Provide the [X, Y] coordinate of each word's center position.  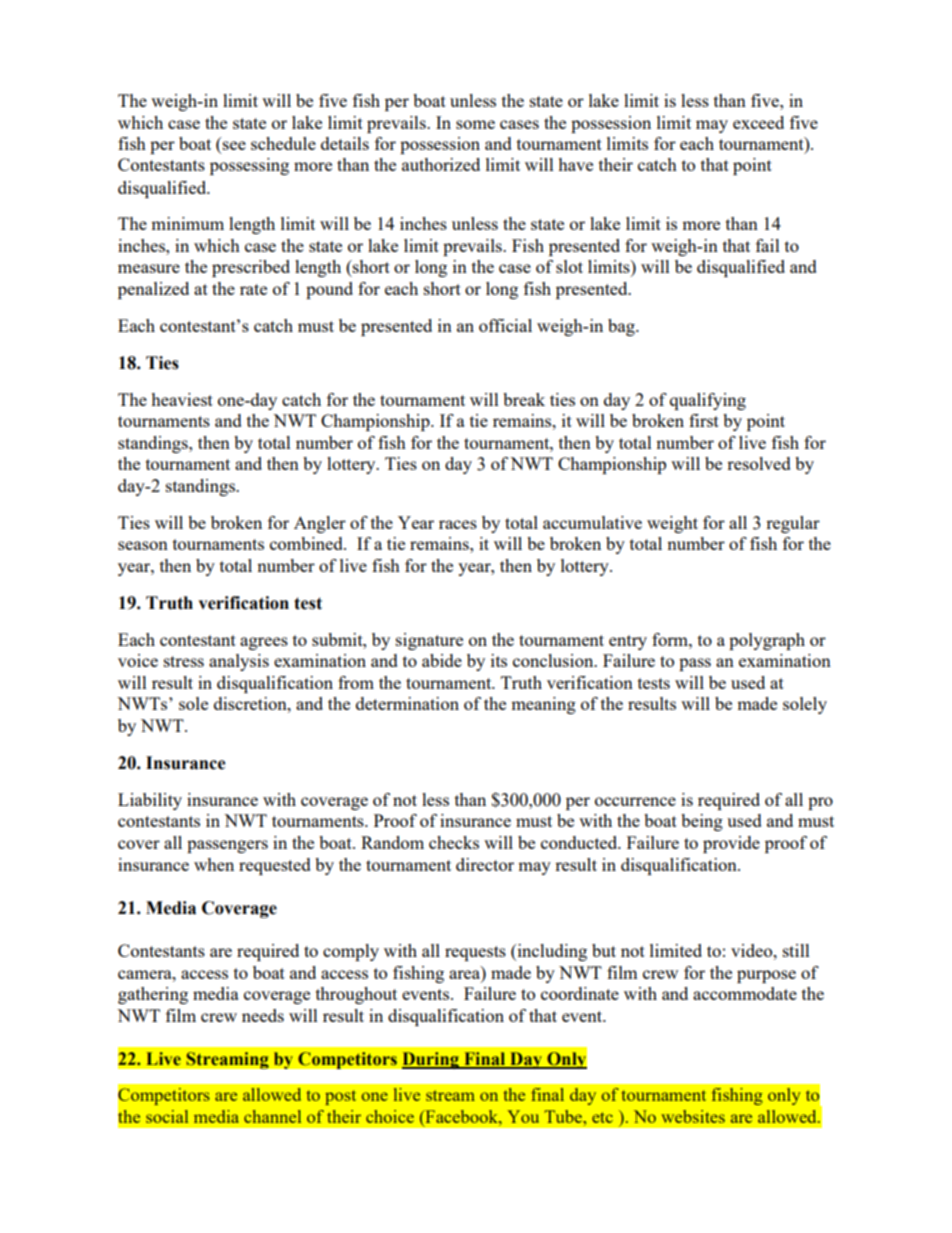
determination [407, 703]
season [143, 545]
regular [793, 524]
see [234, 145]
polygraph [767, 641]
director [485, 864]
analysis [239, 662]
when [214, 864]
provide [731, 844]
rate [253, 289]
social [167, 1116]
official [505, 325]
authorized [441, 164]
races [458, 524]
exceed [758, 122]
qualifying [708, 401]
